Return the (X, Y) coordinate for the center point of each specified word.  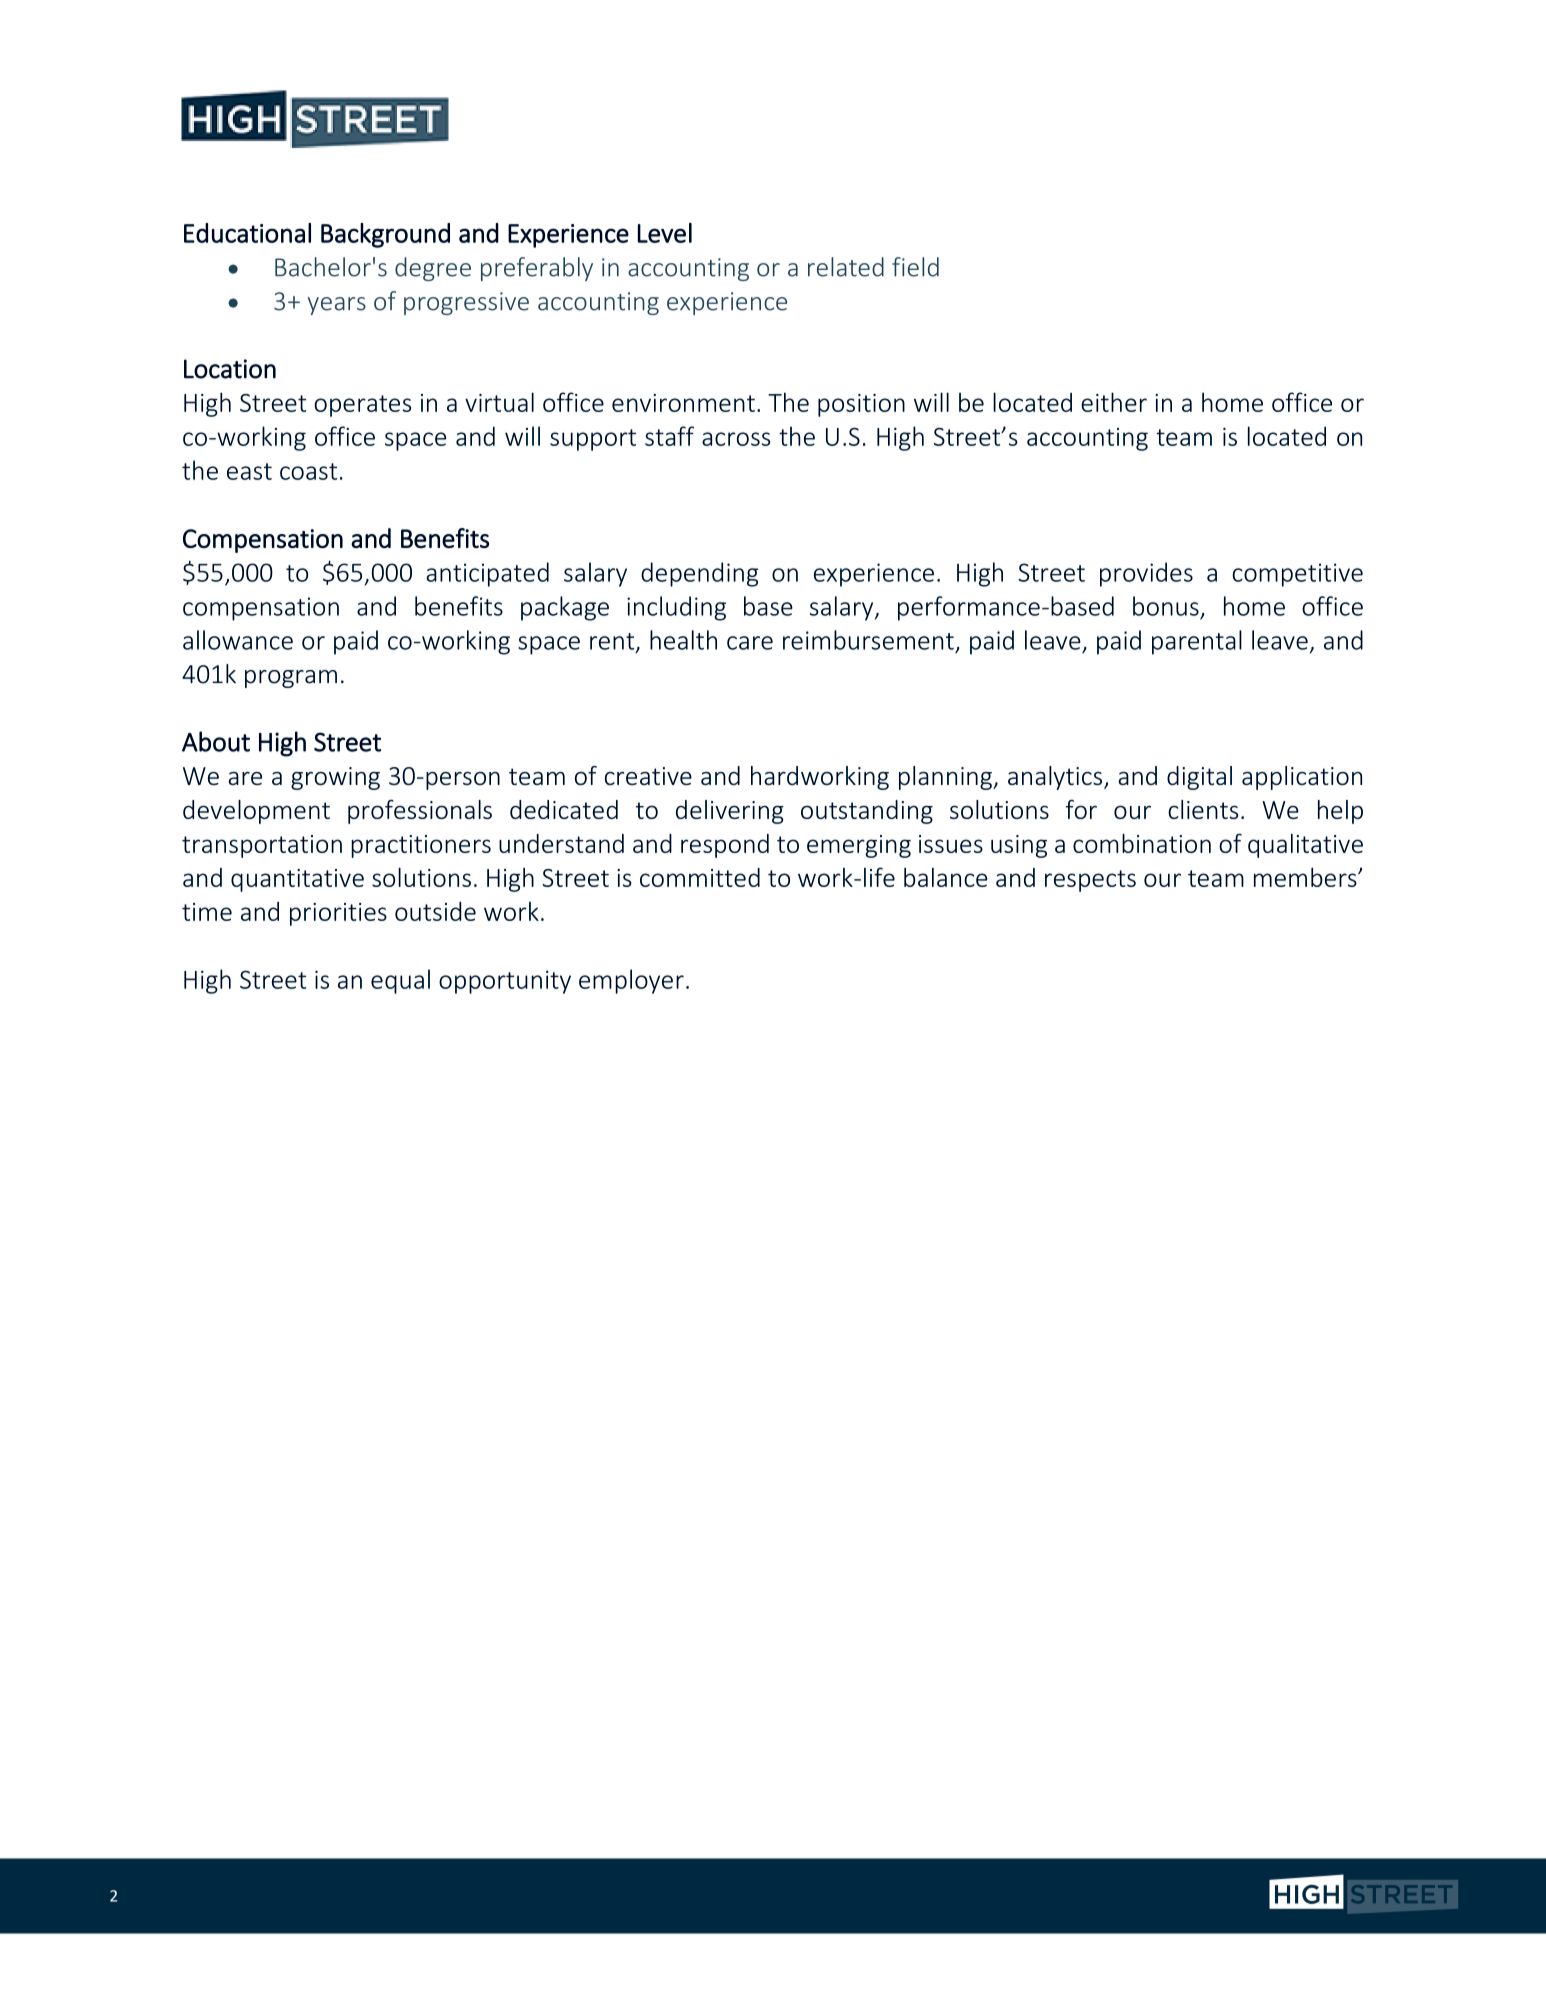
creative (648, 776)
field (915, 267)
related (846, 267)
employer (631, 981)
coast (308, 471)
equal (400, 981)
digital (1199, 778)
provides (1146, 574)
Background (385, 235)
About (216, 741)
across (736, 439)
